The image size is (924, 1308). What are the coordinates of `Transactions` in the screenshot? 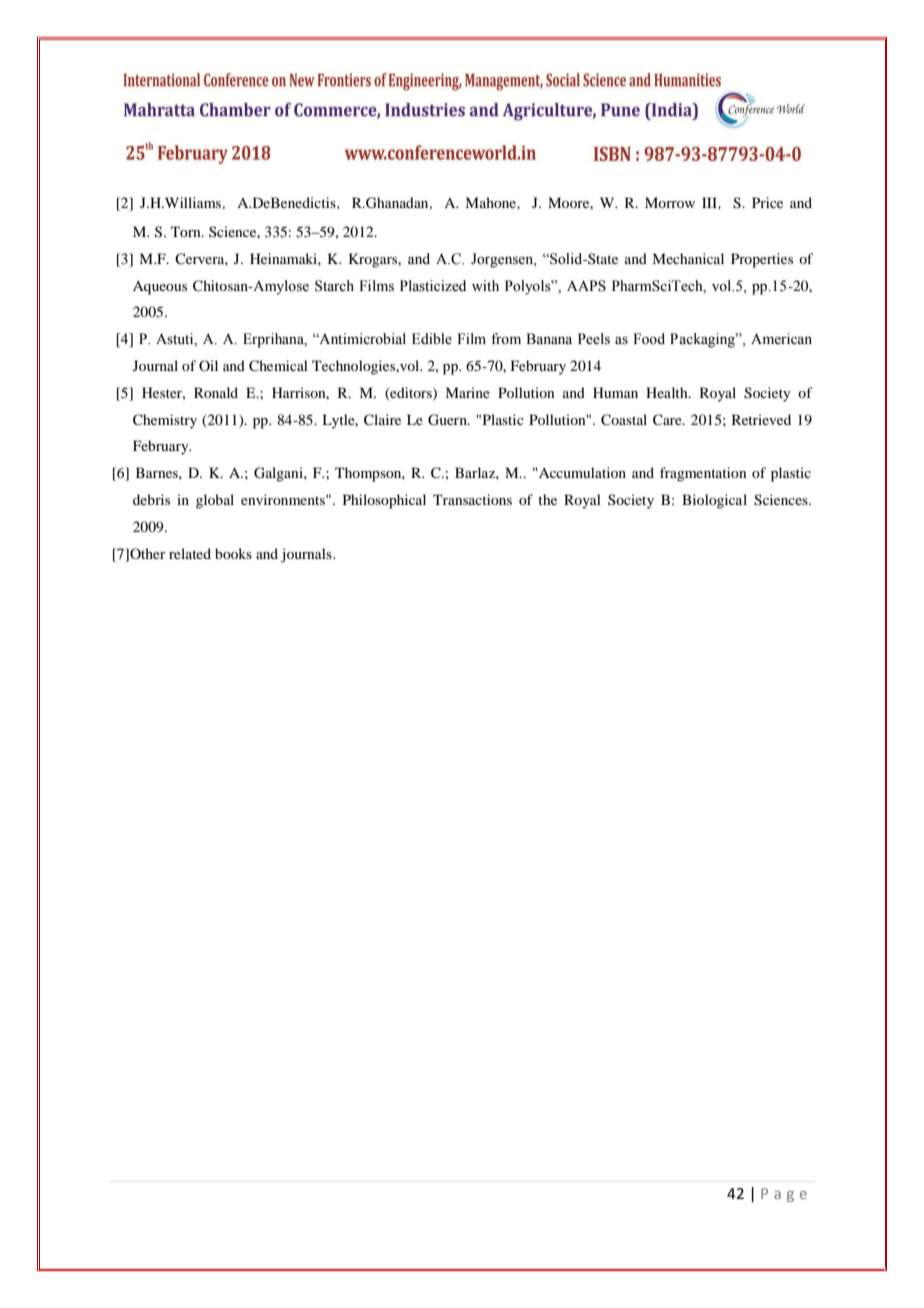 It's located at (472, 499).
